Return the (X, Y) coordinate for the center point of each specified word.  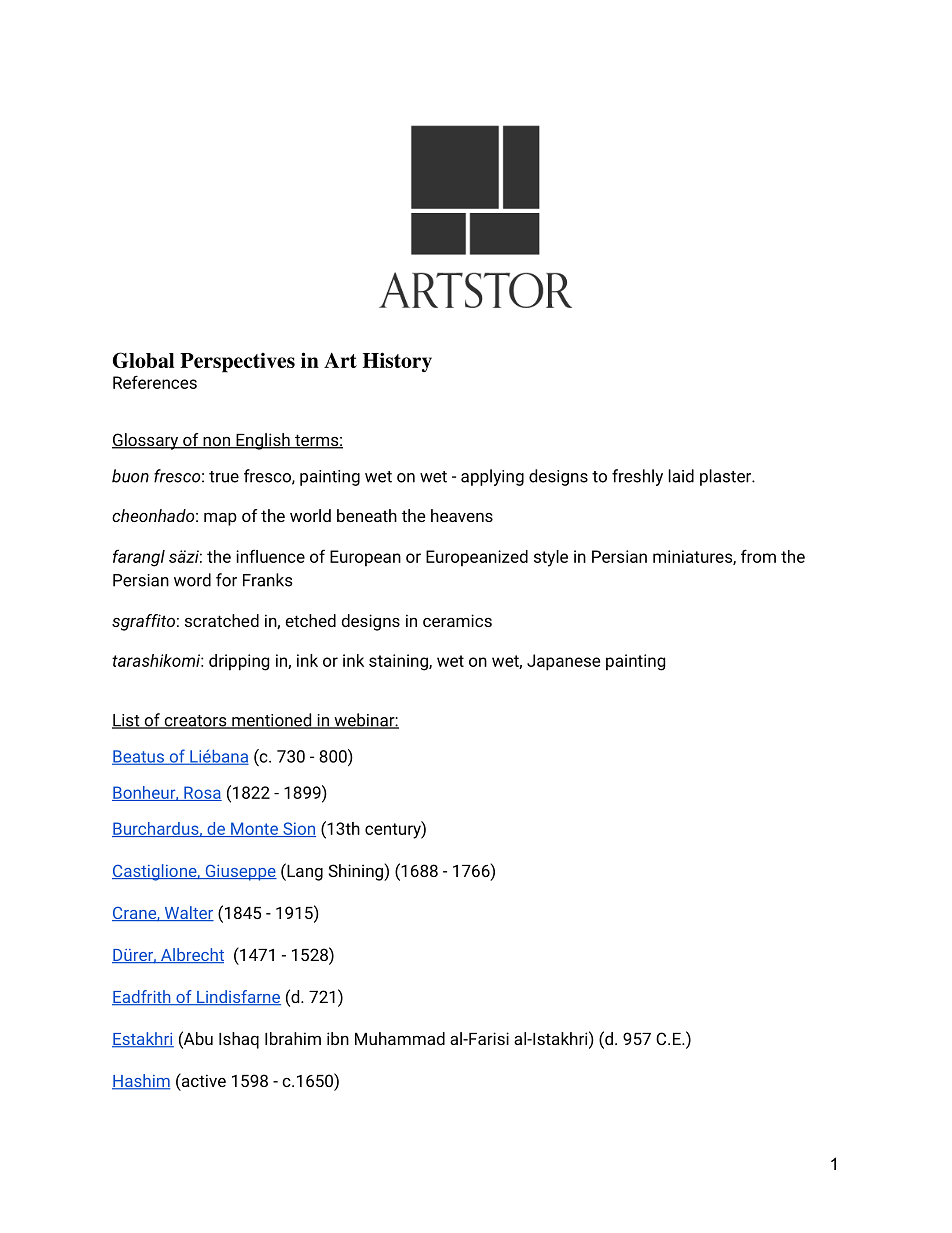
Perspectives (237, 363)
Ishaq (239, 1040)
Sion (298, 829)
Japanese (563, 662)
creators (195, 722)
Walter (188, 913)
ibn (338, 1038)
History (397, 362)
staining (399, 662)
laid (681, 476)
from (758, 556)
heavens (462, 515)
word (192, 580)
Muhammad (400, 1038)
